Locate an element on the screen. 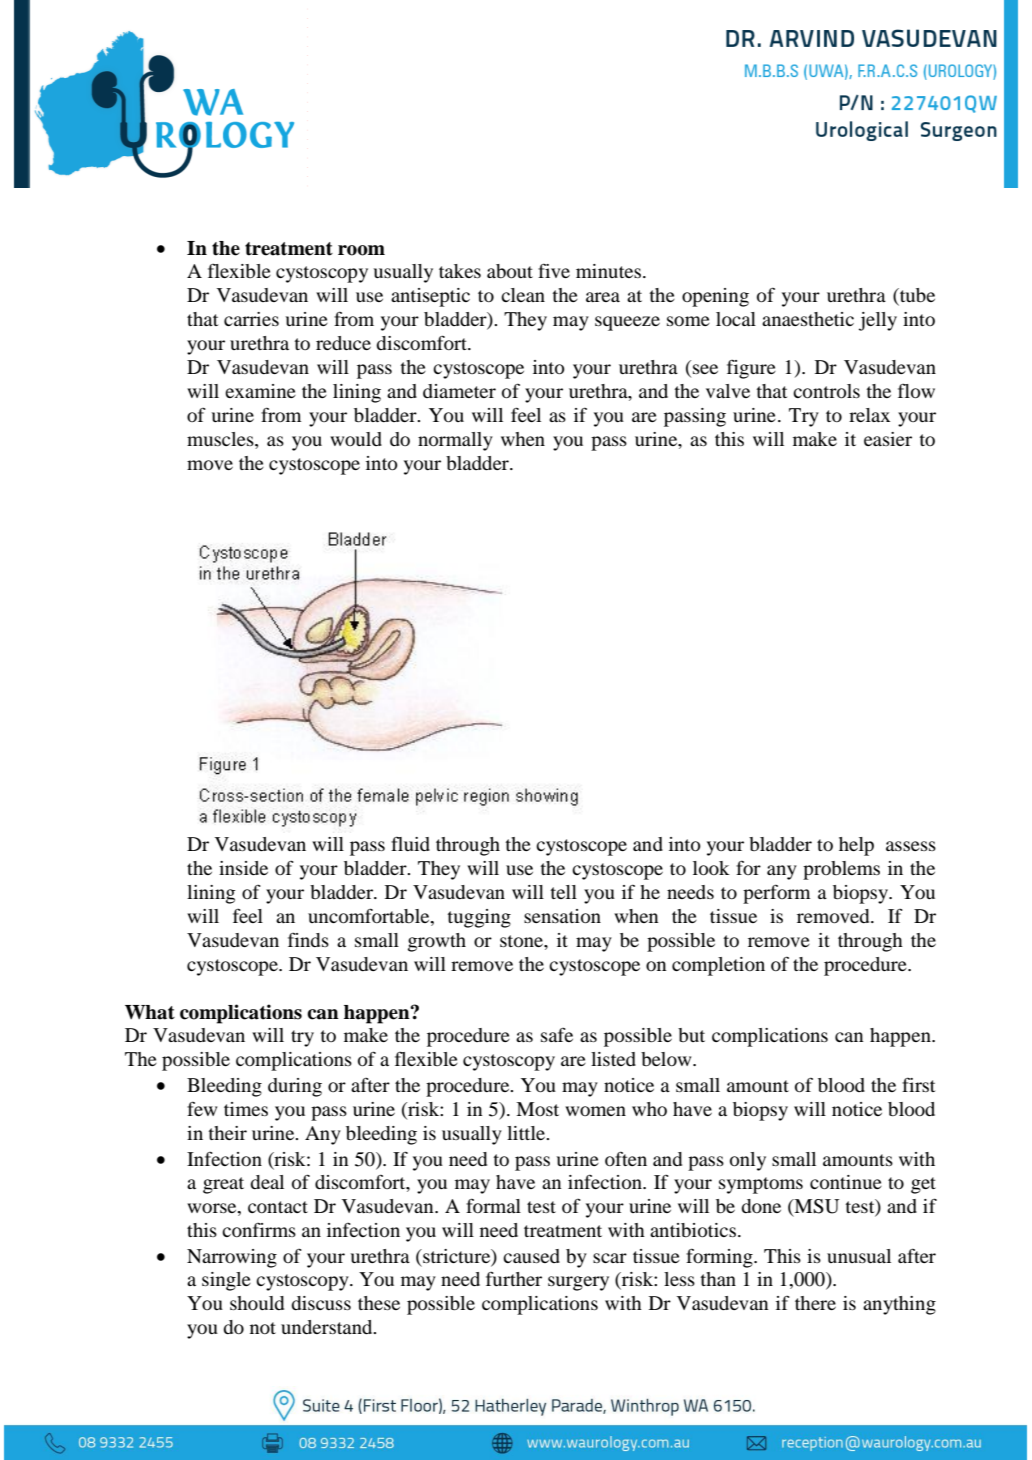 The width and height of the screenshot is (1032, 1460). first is located at coordinates (918, 1084).
